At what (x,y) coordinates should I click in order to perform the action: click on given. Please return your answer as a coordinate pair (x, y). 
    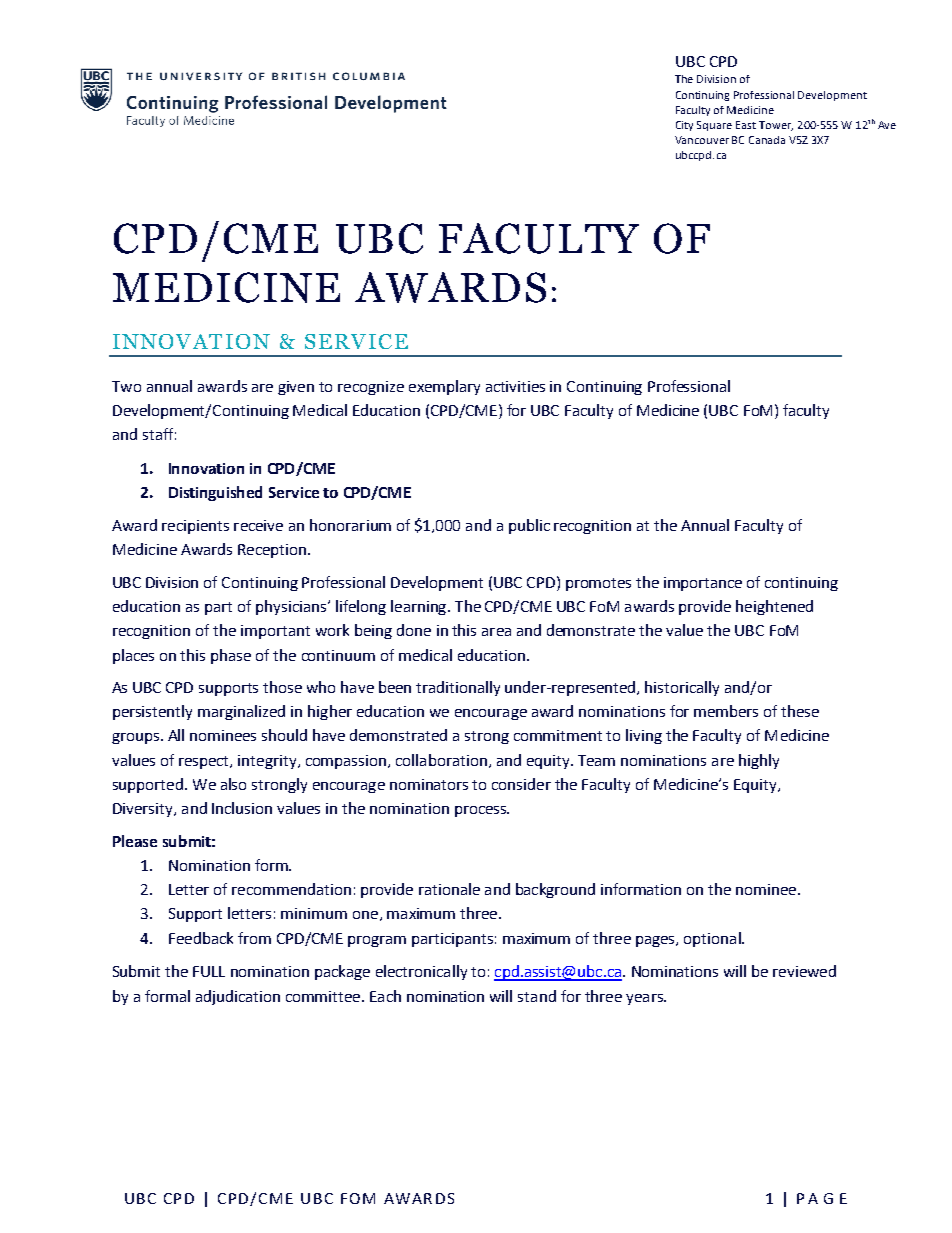
    Looking at the image, I should click on (296, 388).
